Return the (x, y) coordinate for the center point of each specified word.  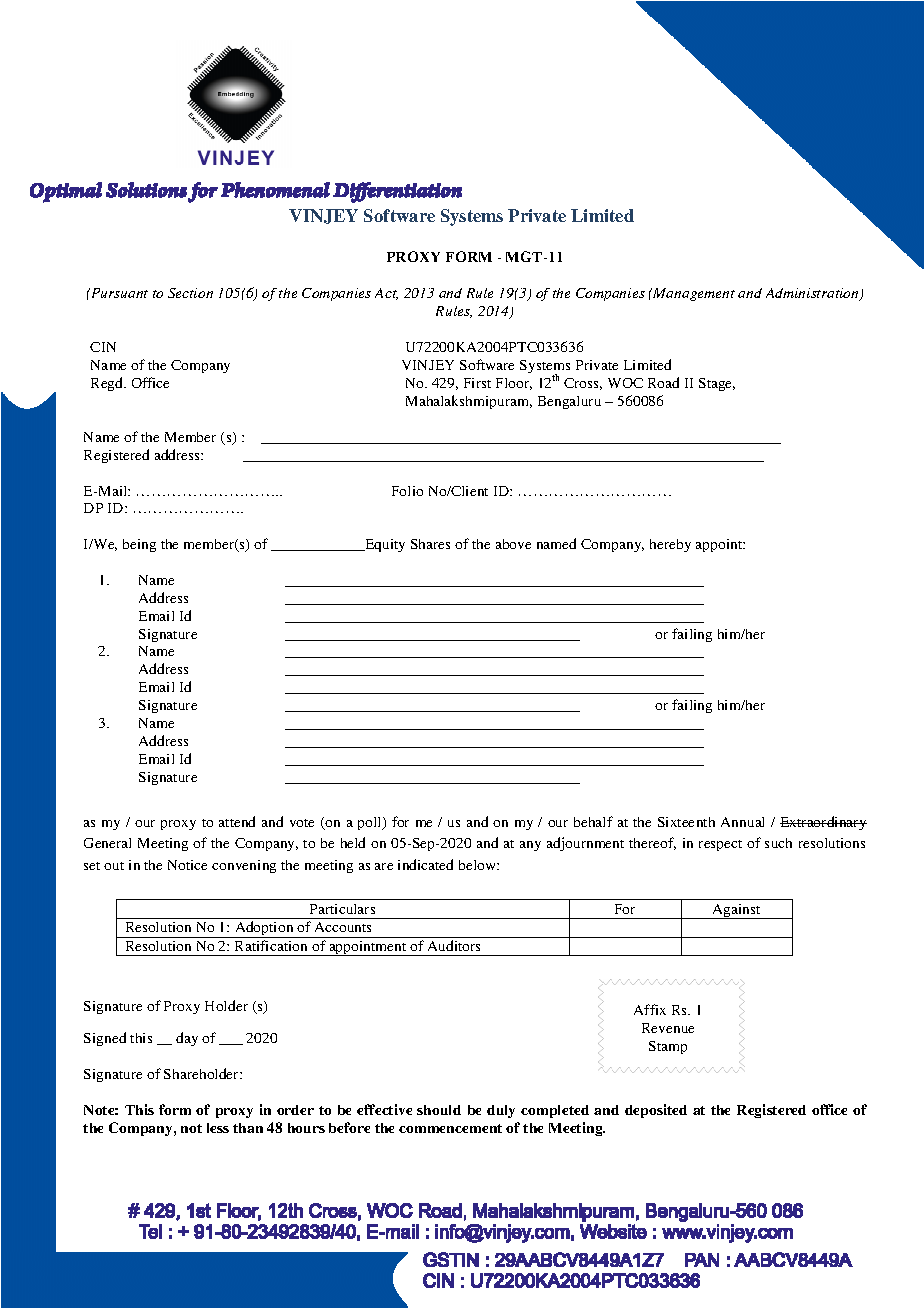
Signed (105, 1039)
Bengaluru (569, 402)
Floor (514, 384)
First (477, 383)
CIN (103, 347)
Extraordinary (823, 823)
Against (736, 911)
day (187, 1039)
